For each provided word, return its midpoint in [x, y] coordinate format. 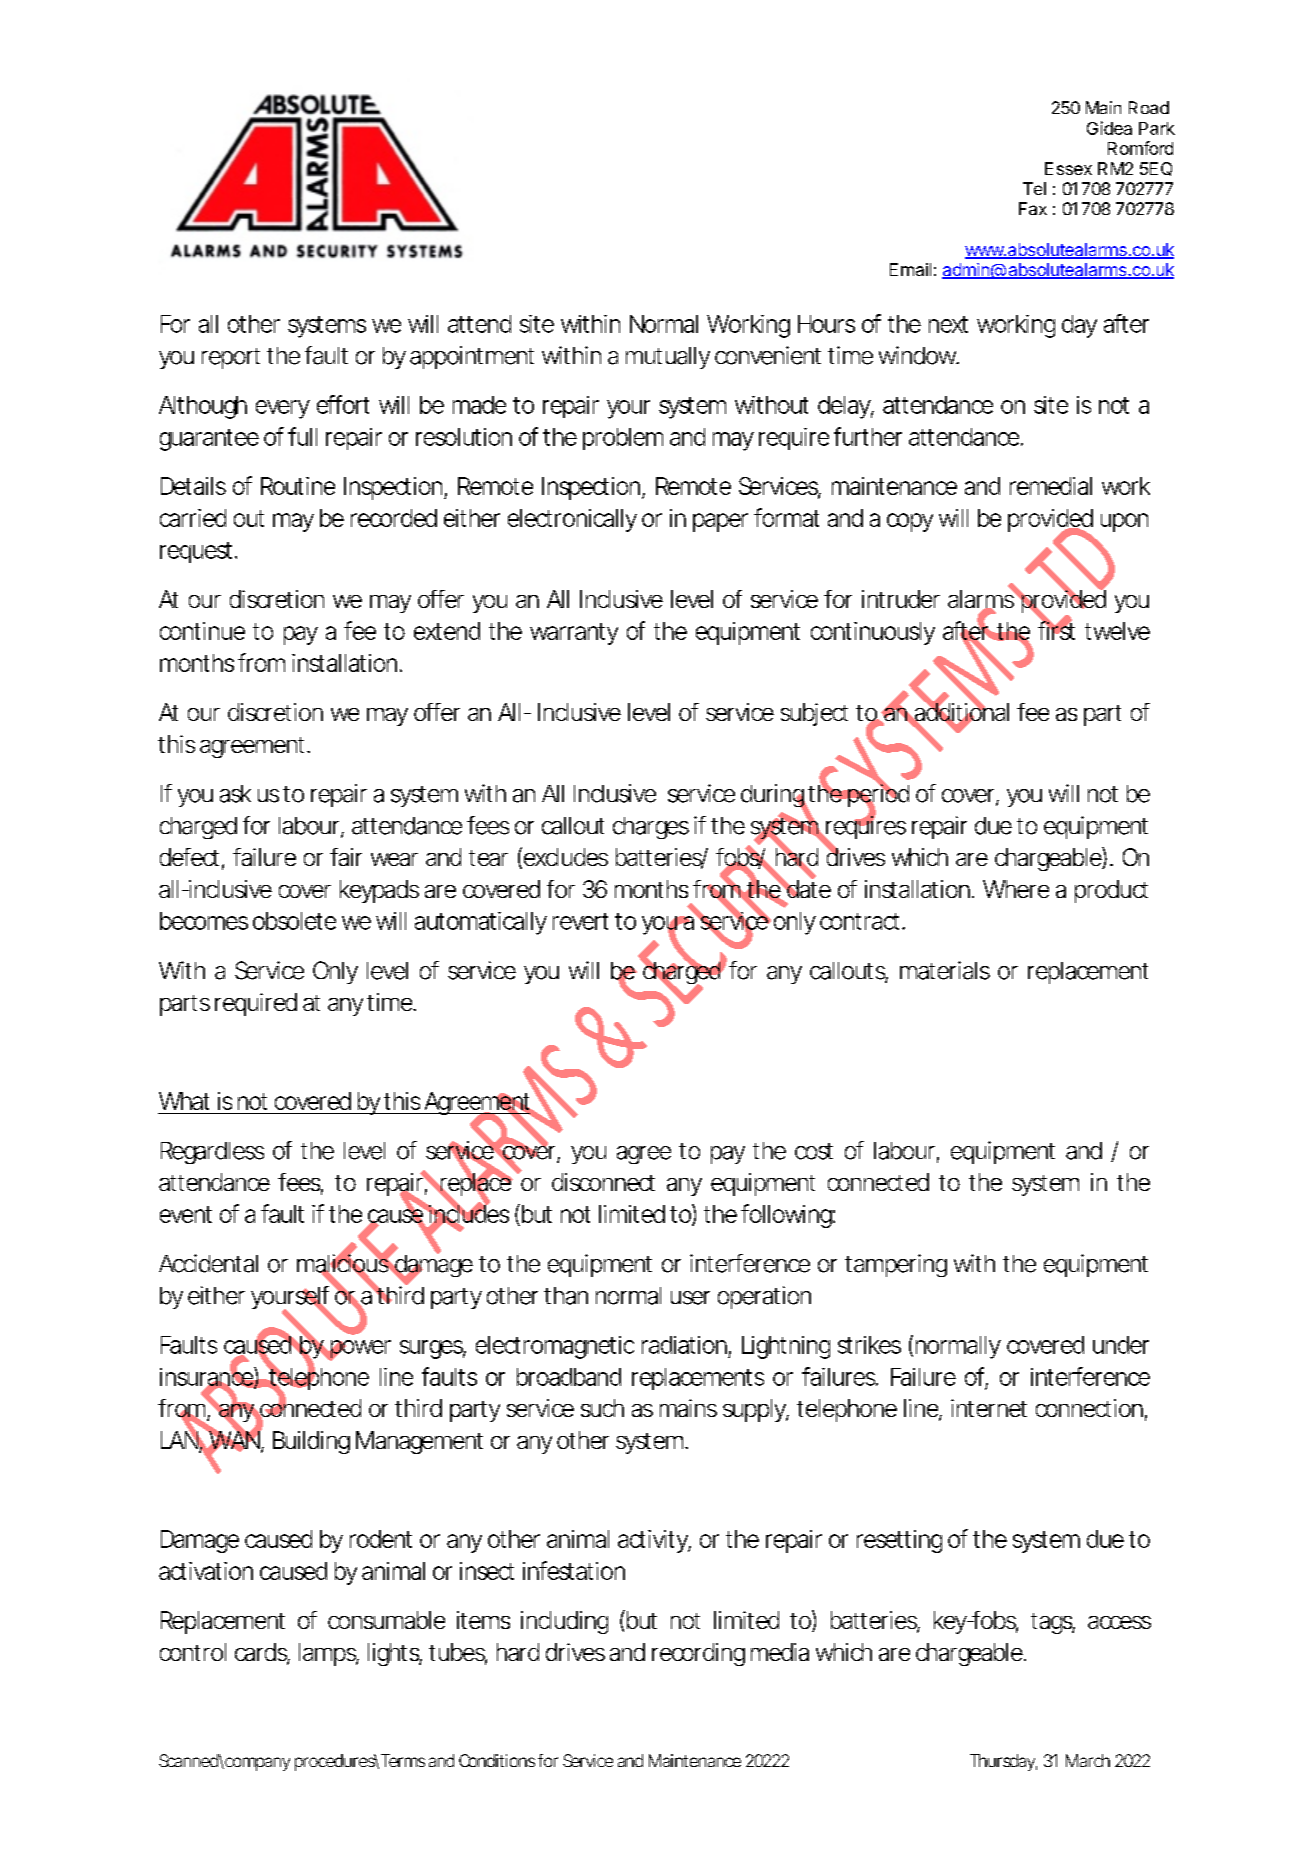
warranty [574, 634]
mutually [668, 358]
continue [202, 631]
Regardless [212, 1153]
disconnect [603, 1182]
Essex [1068, 168]
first [1056, 630]
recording [698, 1654]
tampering [896, 1265]
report [231, 358]
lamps [329, 1654]
